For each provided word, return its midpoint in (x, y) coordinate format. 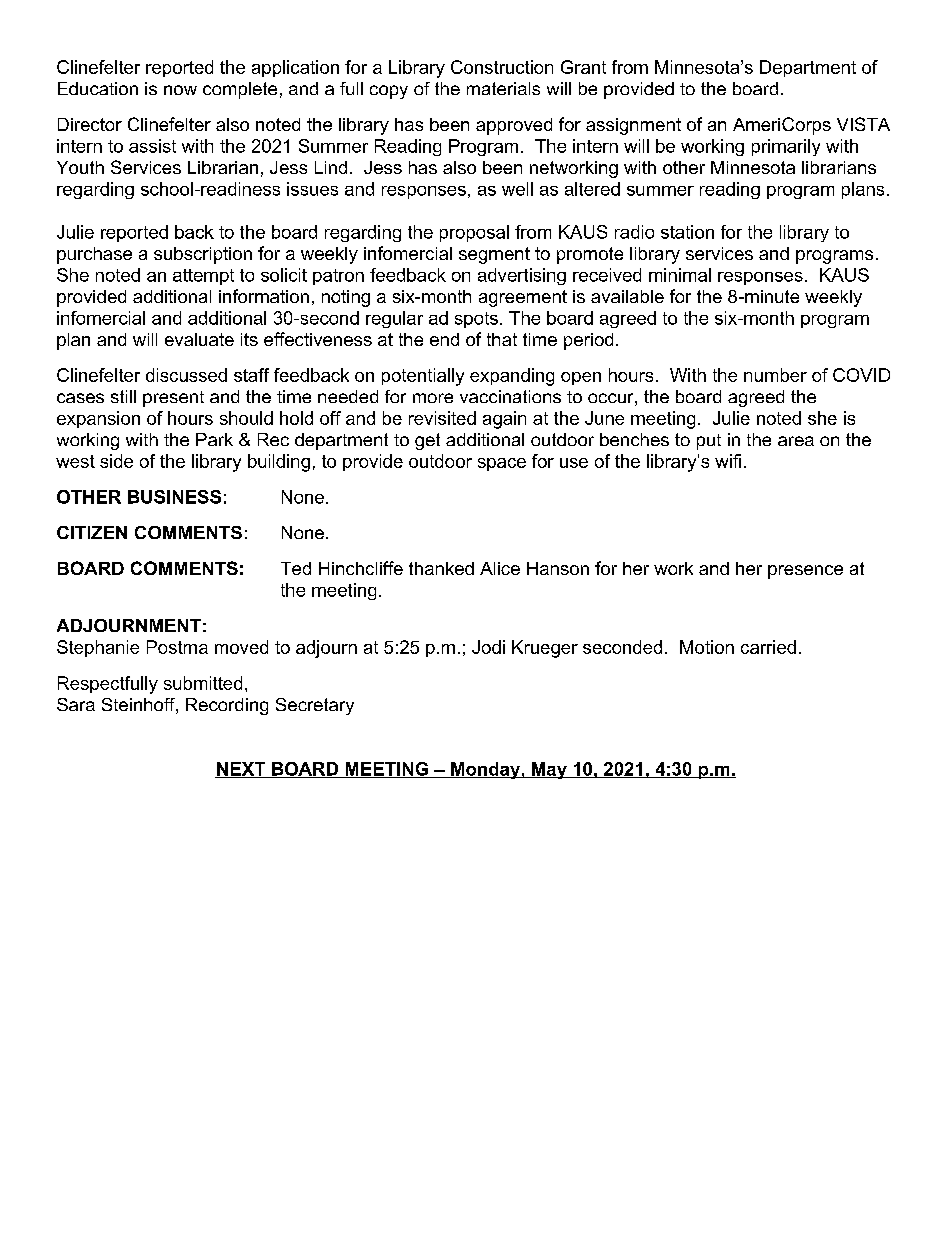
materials (503, 88)
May (549, 770)
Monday (485, 770)
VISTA (863, 124)
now (180, 90)
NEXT (241, 770)
